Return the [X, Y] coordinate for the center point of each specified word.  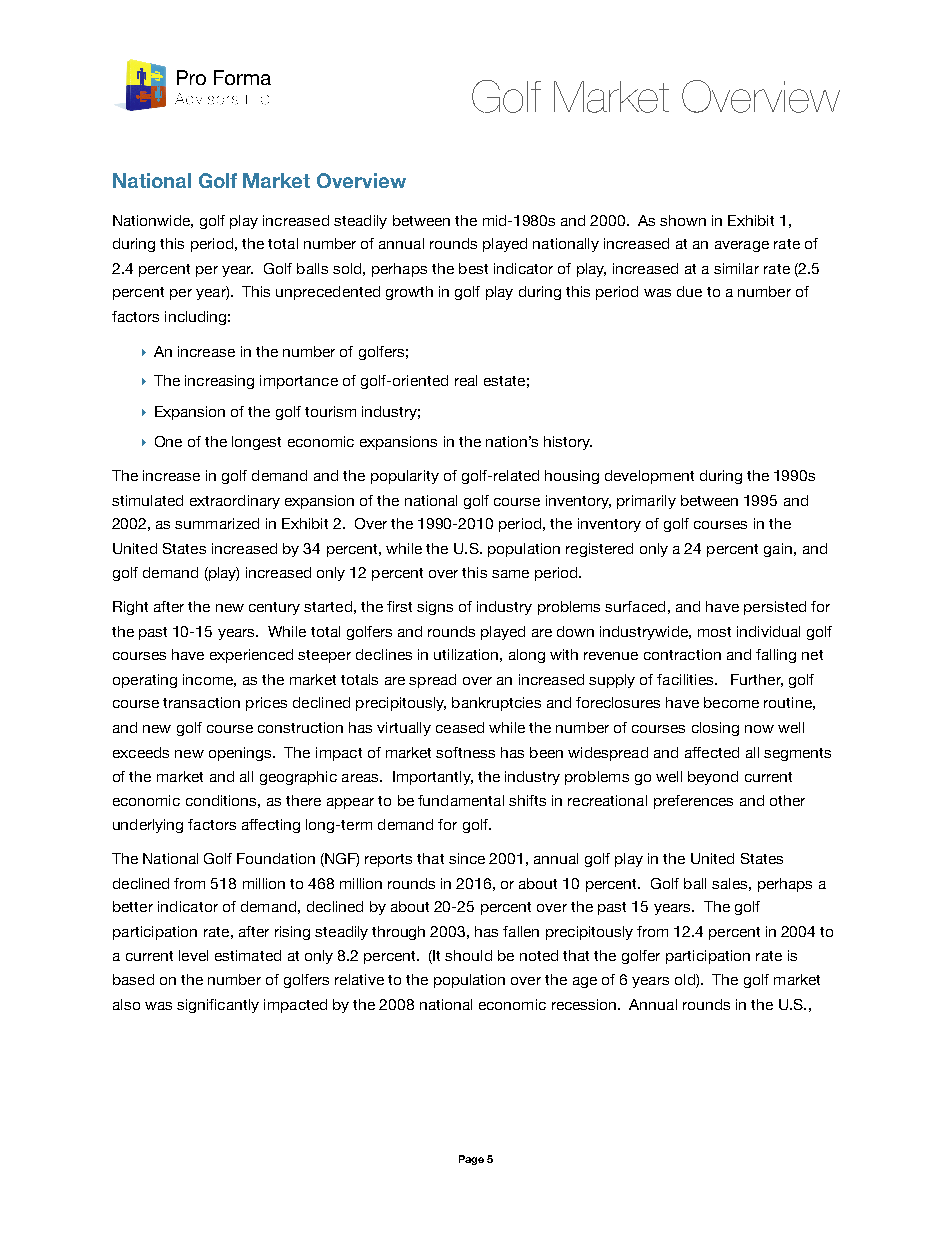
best [473, 268]
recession [585, 1004]
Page [471, 1160]
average [742, 246]
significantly [218, 1006]
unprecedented [328, 293]
